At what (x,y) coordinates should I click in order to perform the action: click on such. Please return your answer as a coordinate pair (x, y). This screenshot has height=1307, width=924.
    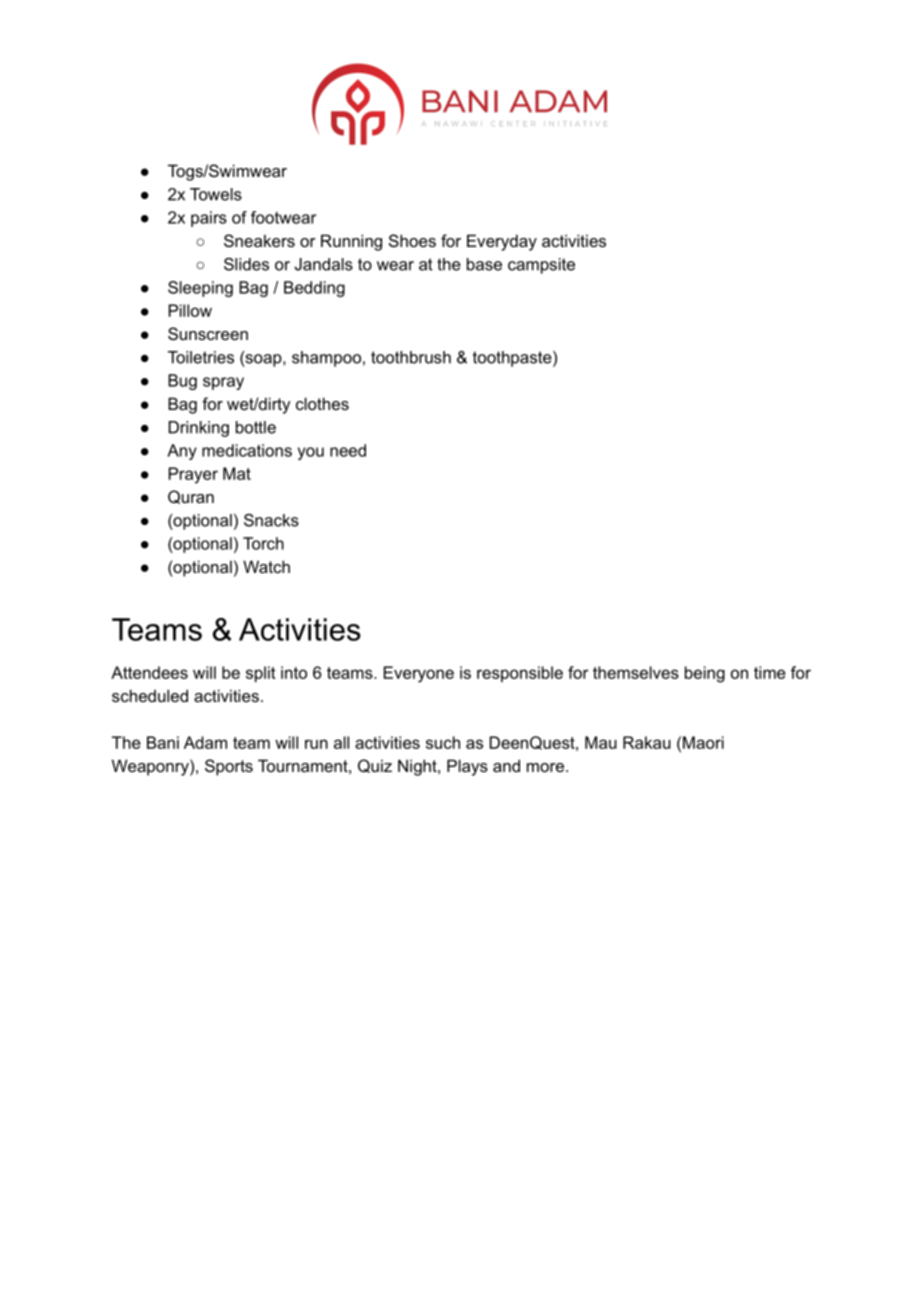
    Looking at the image, I should click on (443, 742).
